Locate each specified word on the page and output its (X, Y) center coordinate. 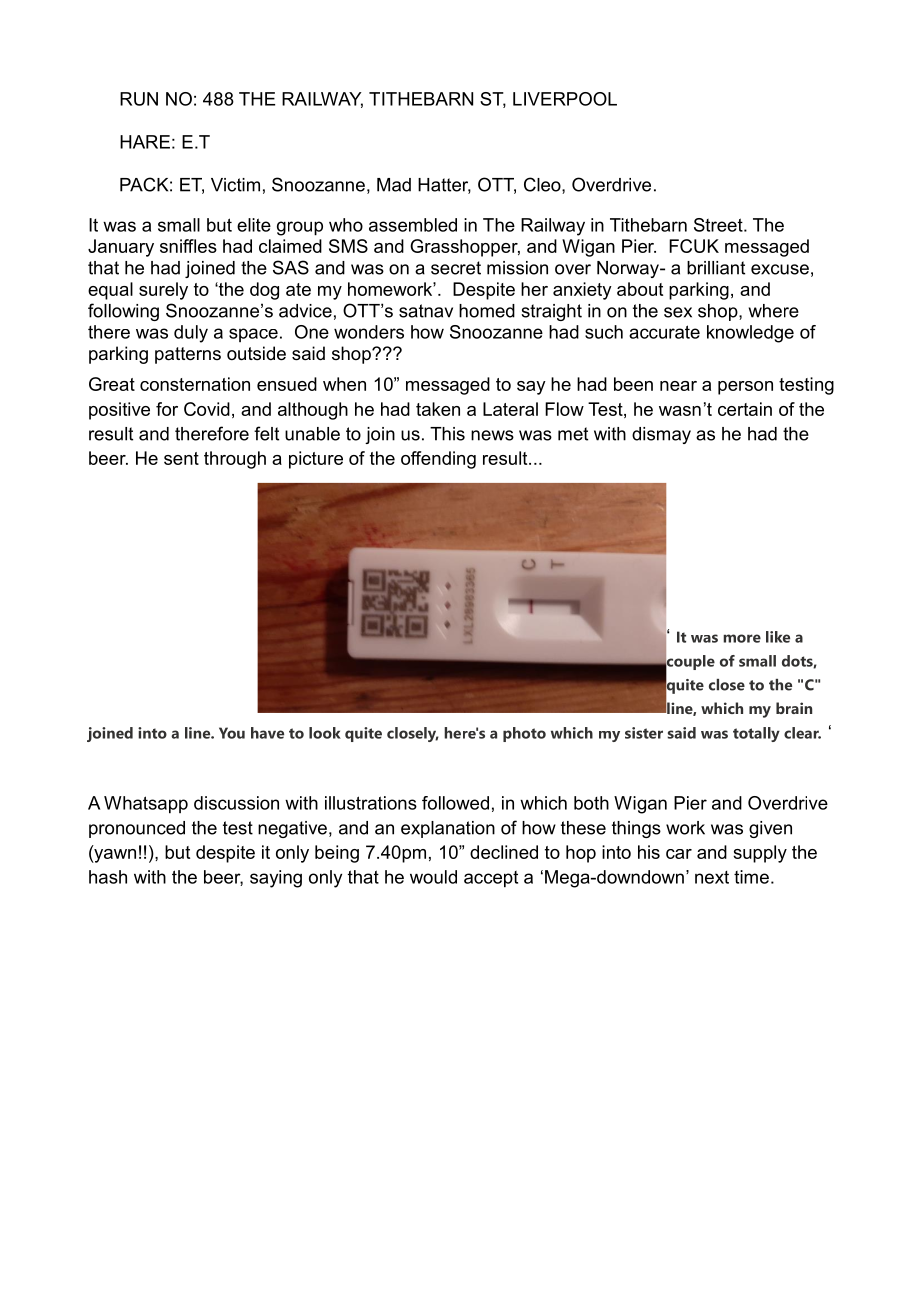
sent (181, 458)
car (679, 854)
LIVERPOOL (565, 99)
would (433, 877)
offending (438, 460)
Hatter (444, 186)
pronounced (137, 829)
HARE (145, 142)
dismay (661, 435)
